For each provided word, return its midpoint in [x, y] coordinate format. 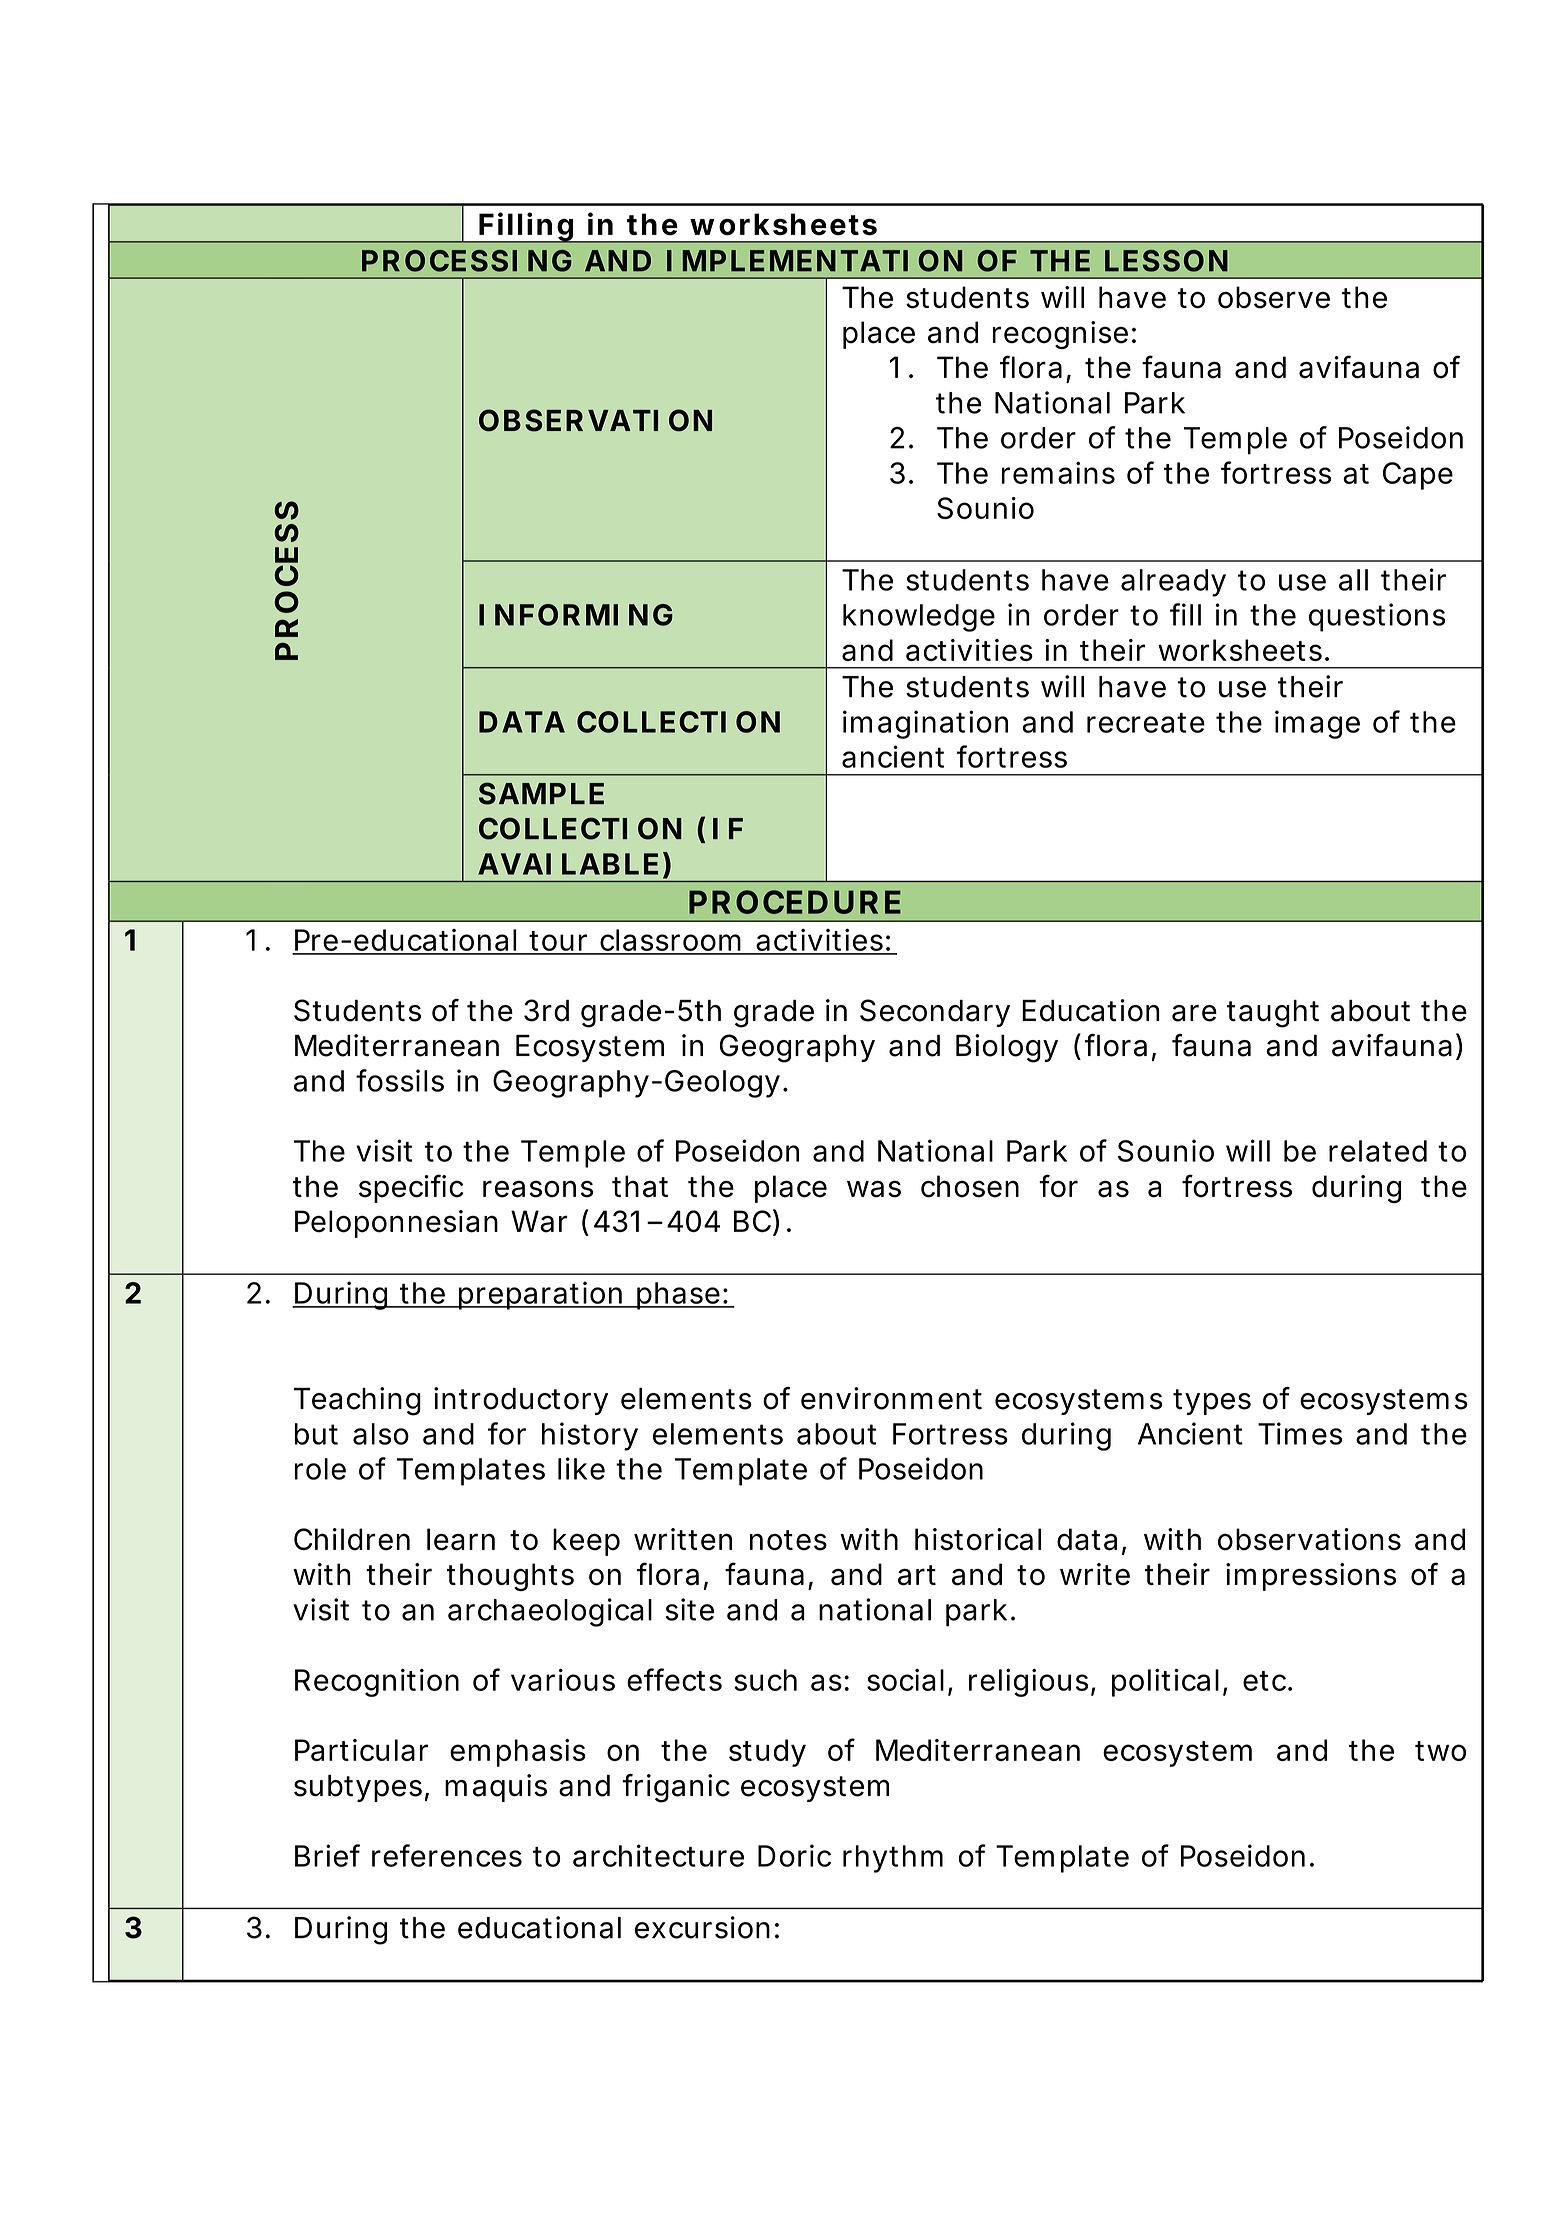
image [1317, 724]
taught [1273, 1014]
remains [1058, 473]
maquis [496, 1788]
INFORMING [576, 615]
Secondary [935, 1013]
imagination [925, 724]
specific [411, 1188]
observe [1274, 297]
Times [1300, 1433]
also [381, 1434]
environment [891, 1398]
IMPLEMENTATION [814, 261]
